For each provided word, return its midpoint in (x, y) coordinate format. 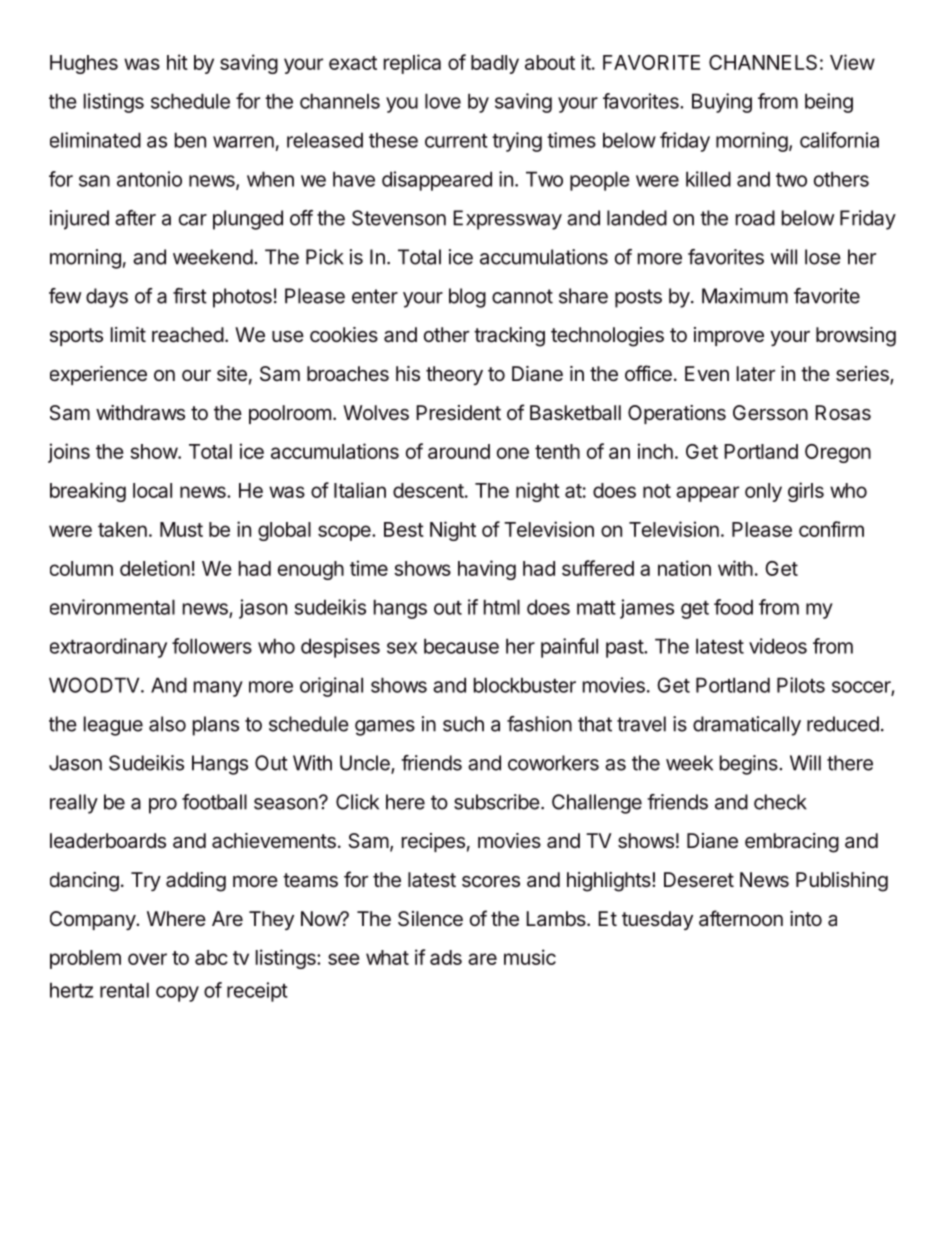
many (218, 689)
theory (454, 375)
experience (98, 375)
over (147, 959)
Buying (722, 103)
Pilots (801, 685)
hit (177, 62)
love (443, 101)
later (756, 374)
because (461, 646)
